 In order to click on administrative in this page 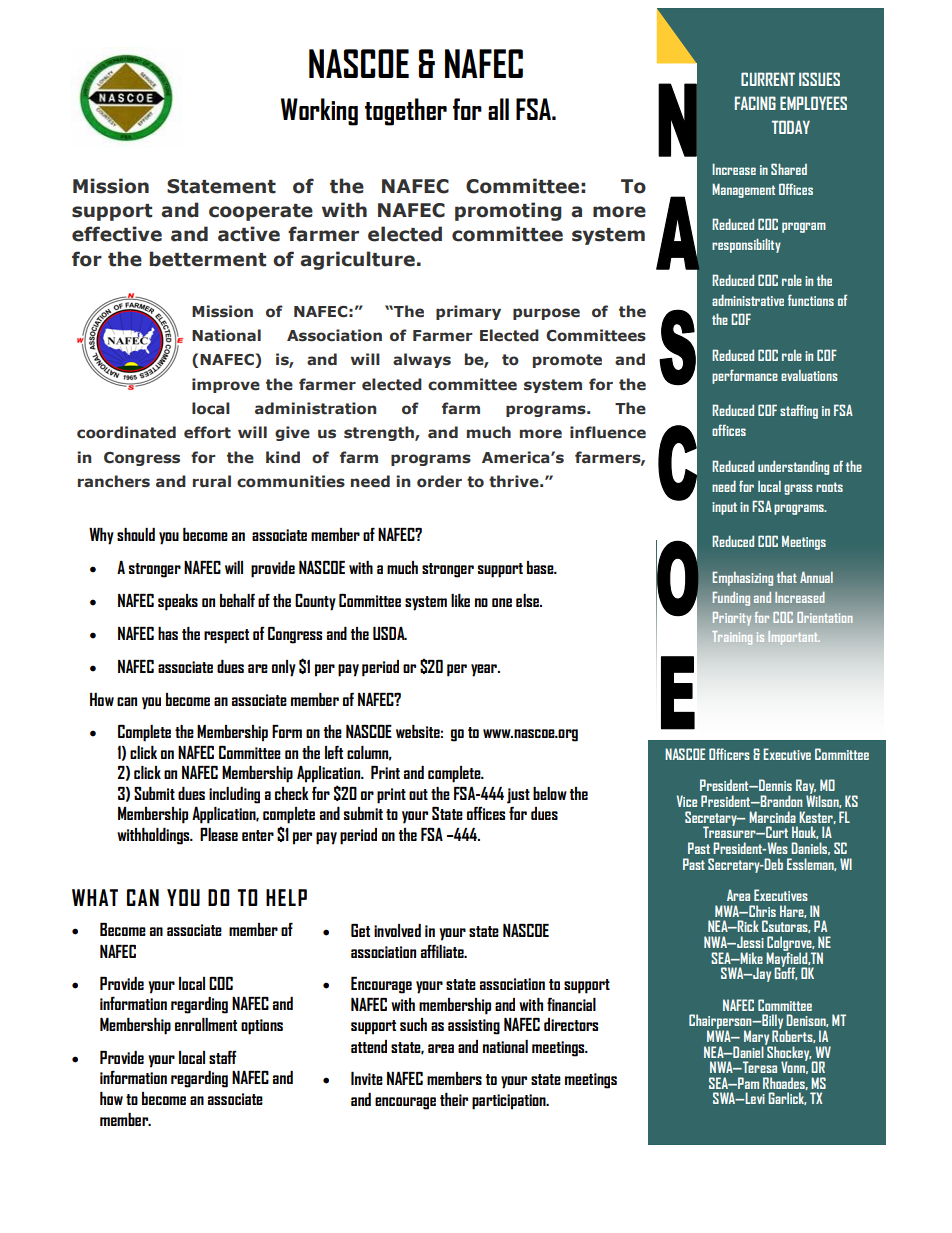, I will do `click(748, 300)`.
